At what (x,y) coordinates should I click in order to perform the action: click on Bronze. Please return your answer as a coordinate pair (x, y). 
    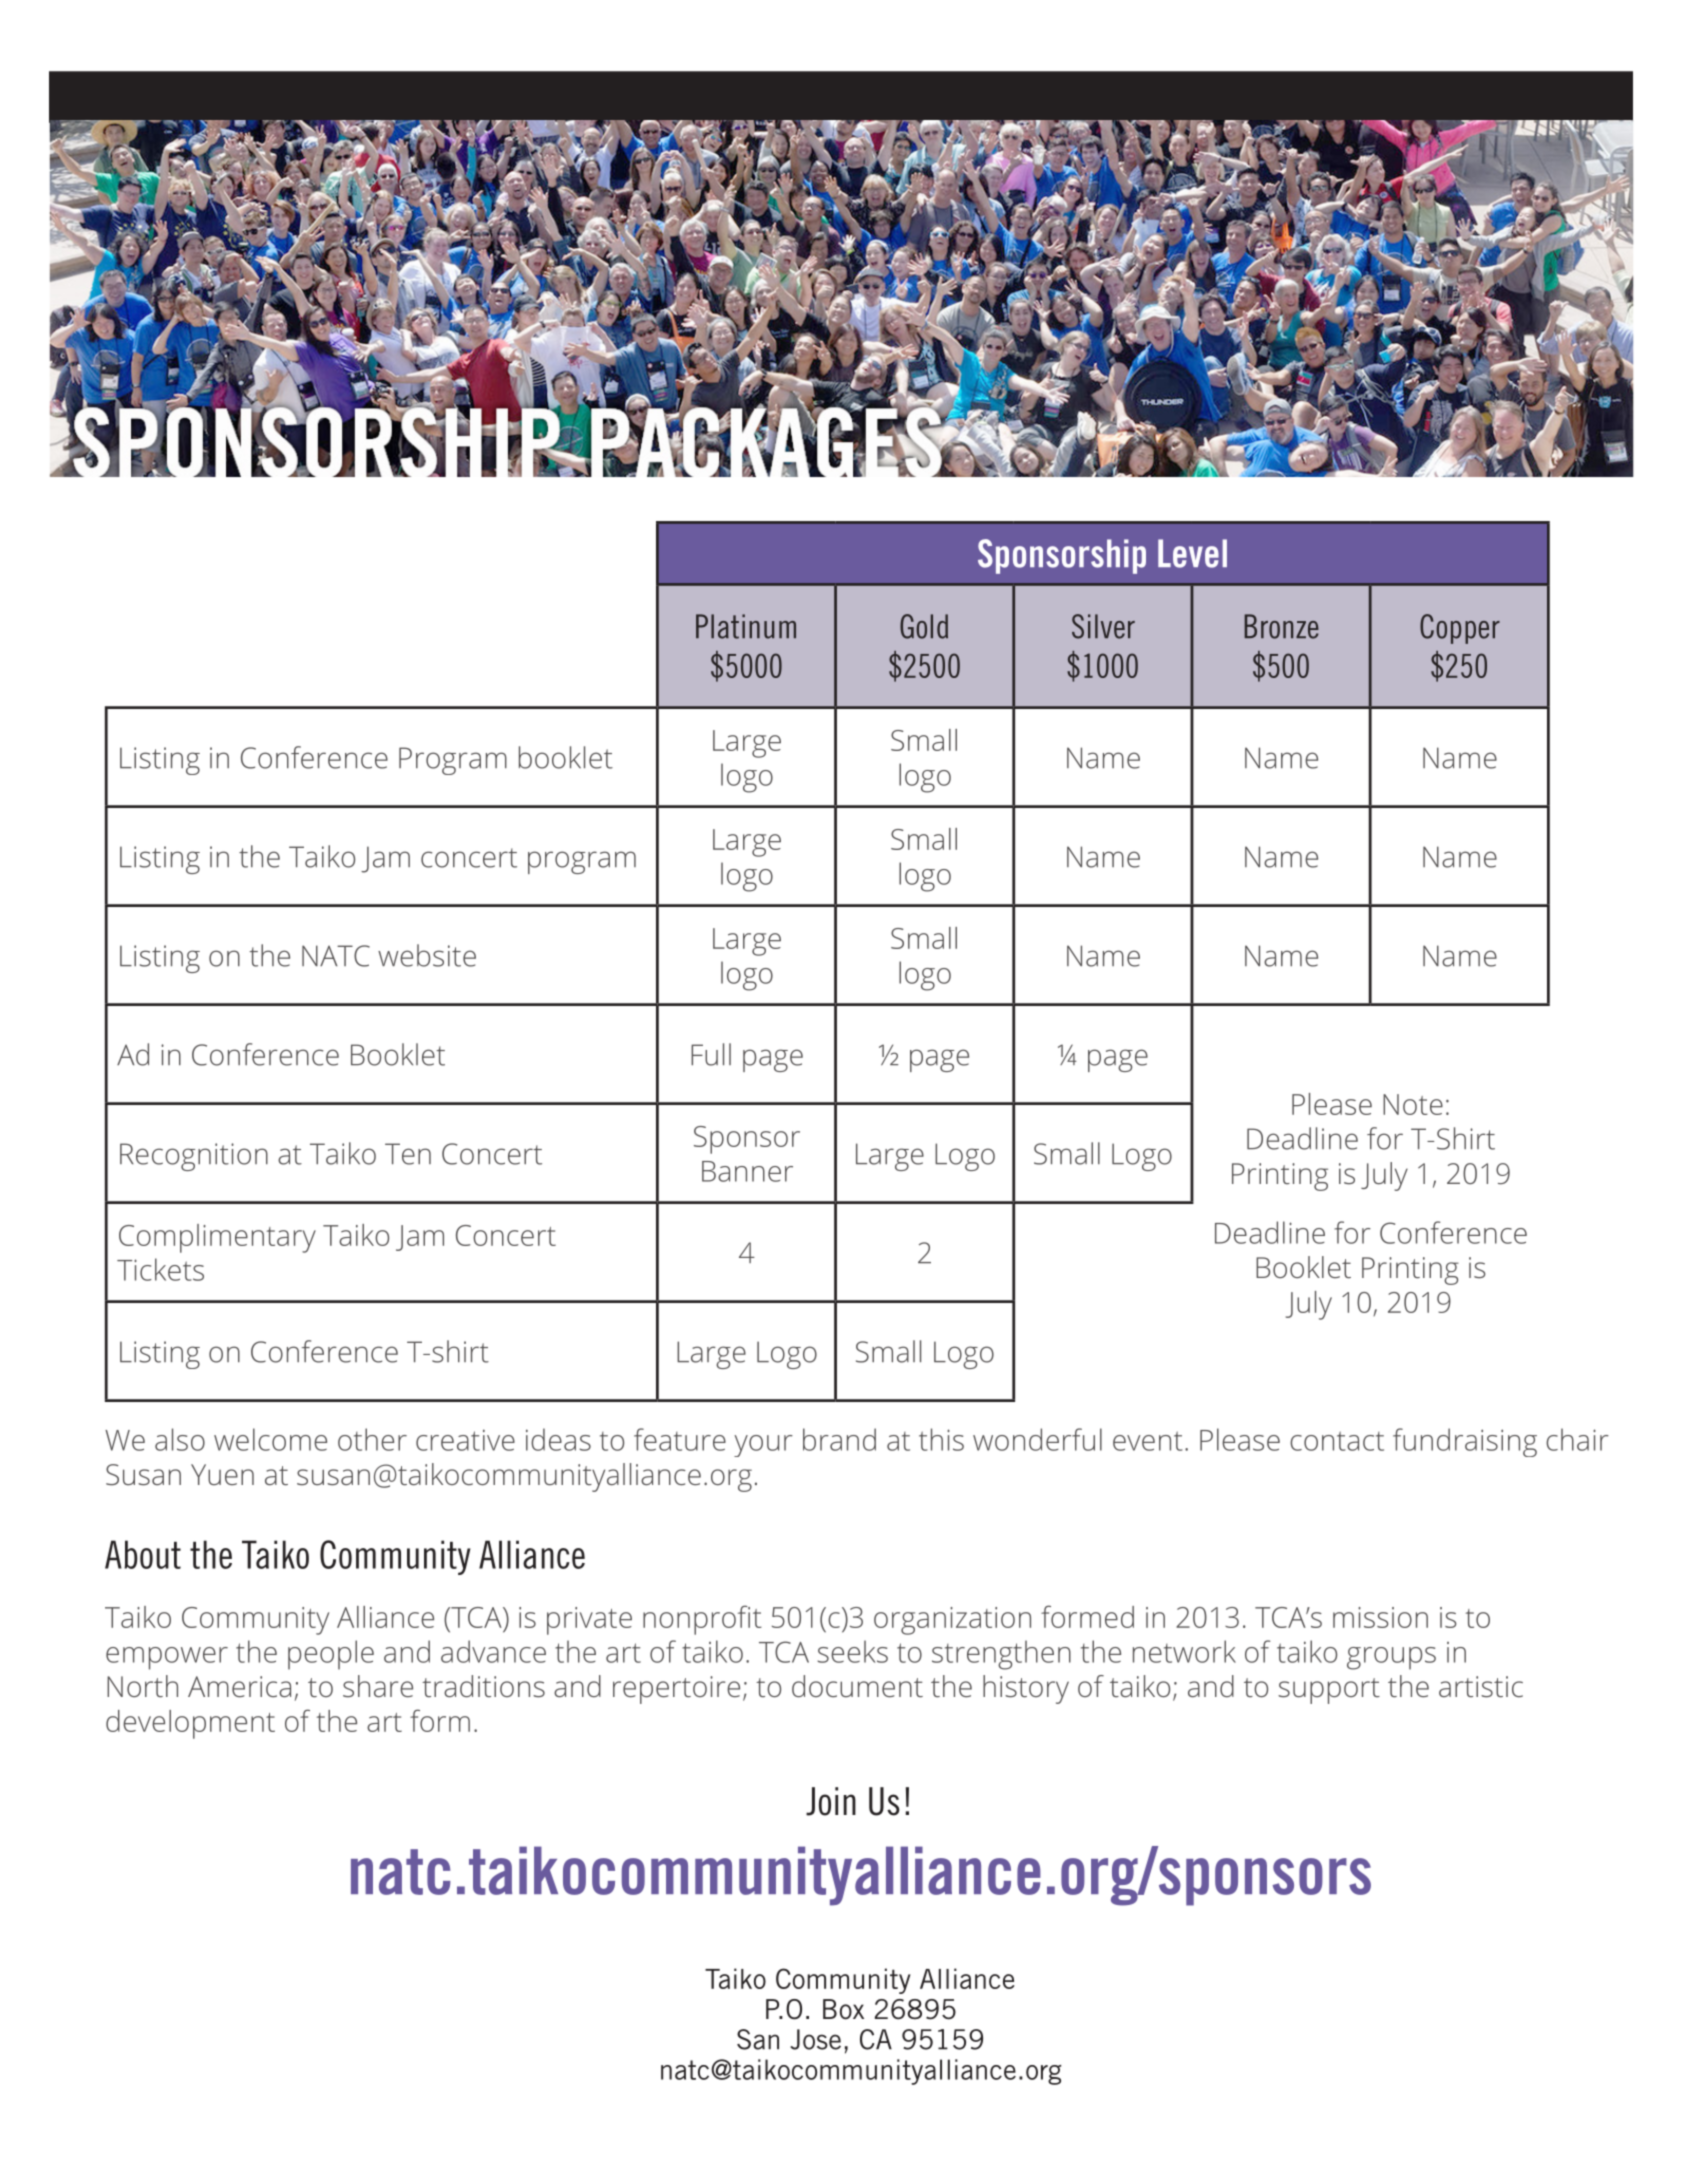
    Looking at the image, I should click on (1281, 626).
